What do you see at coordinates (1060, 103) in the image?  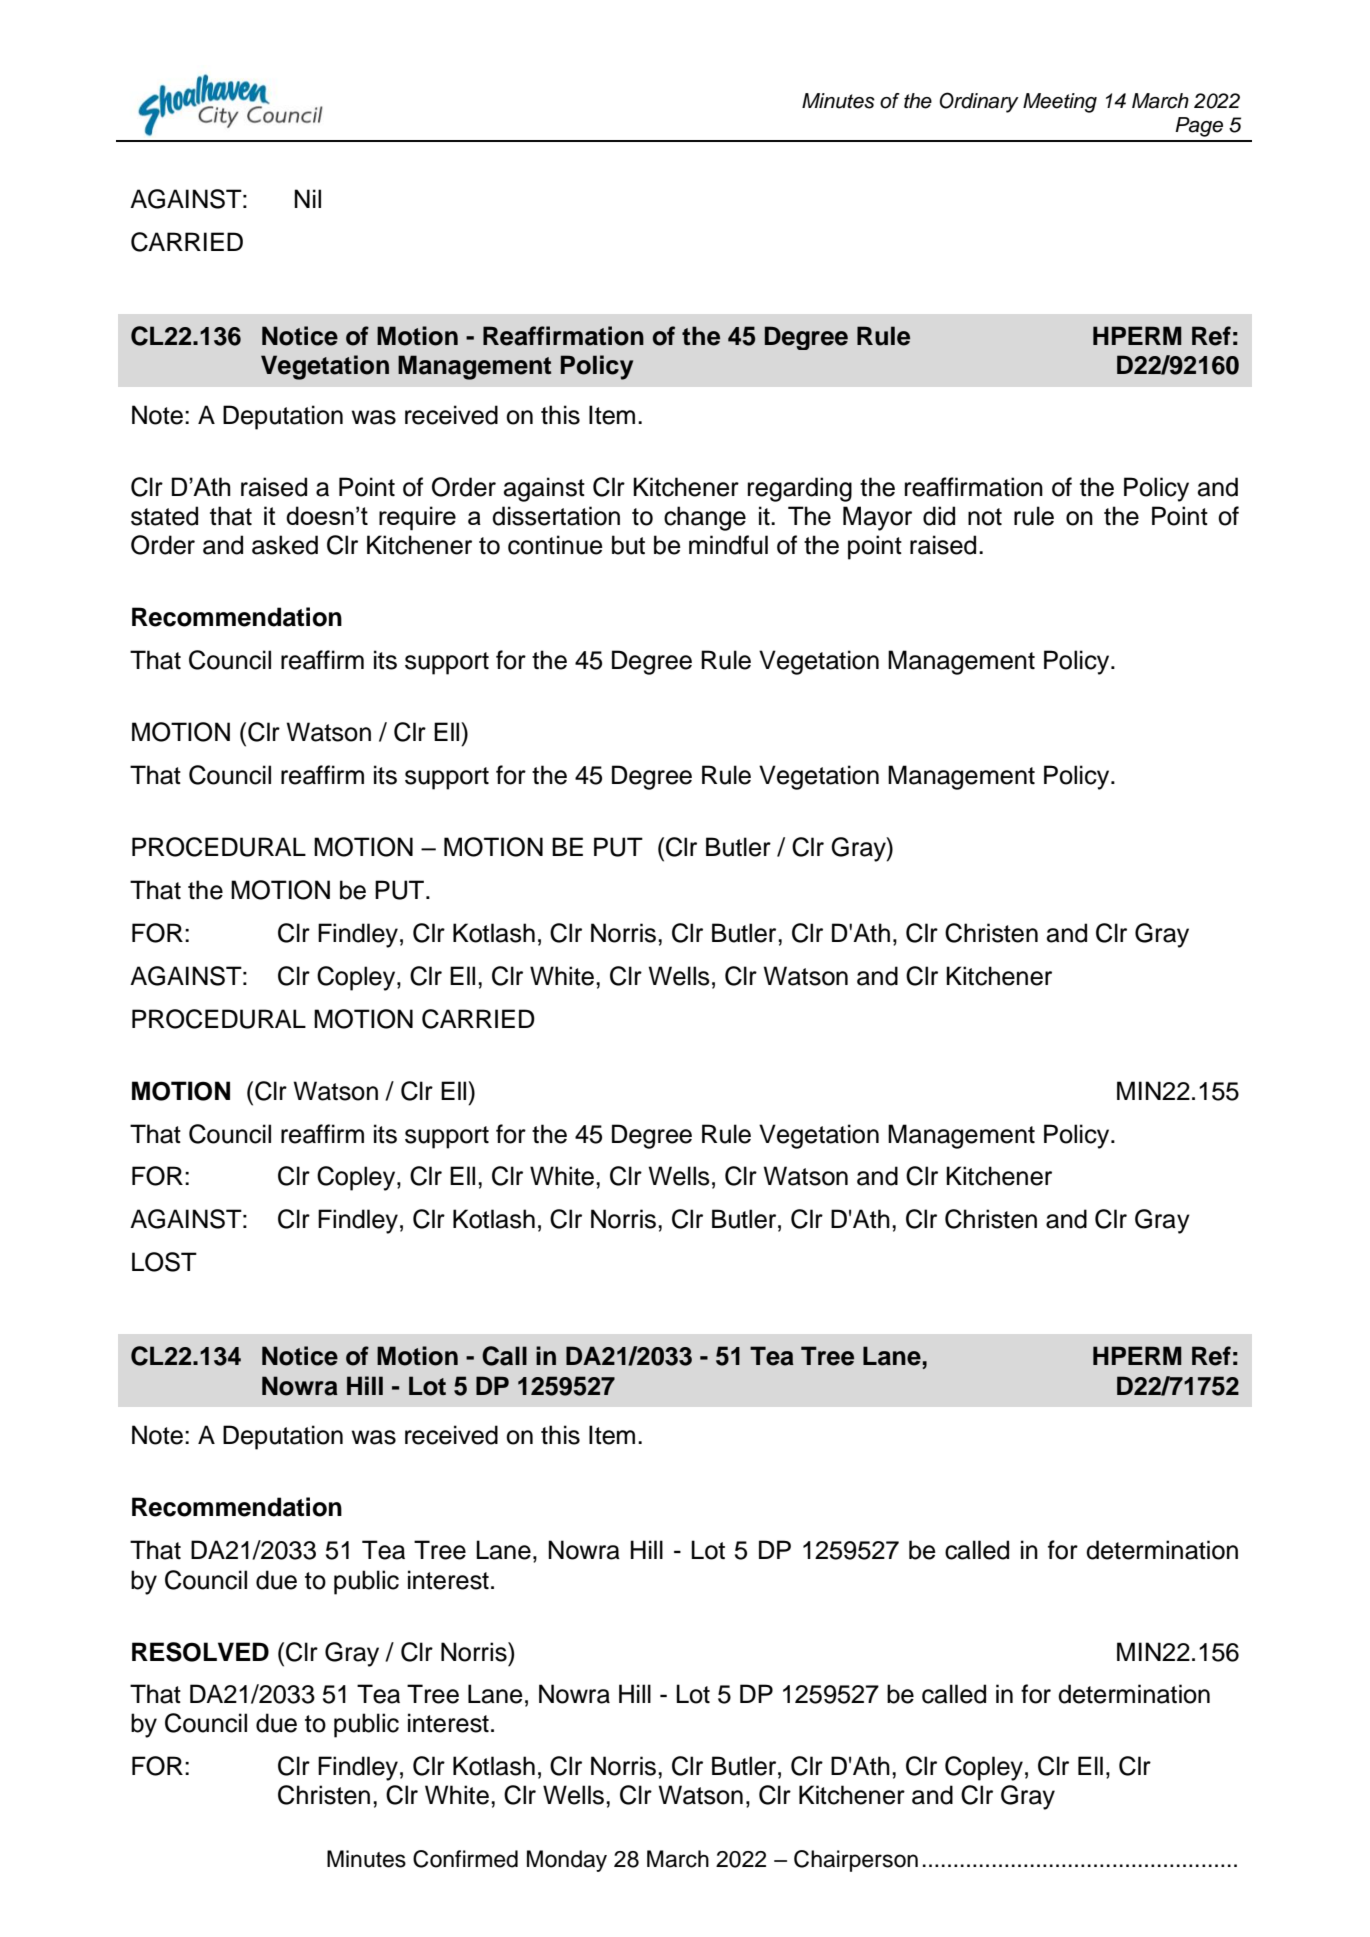 I see `Meeting` at bounding box center [1060, 103].
